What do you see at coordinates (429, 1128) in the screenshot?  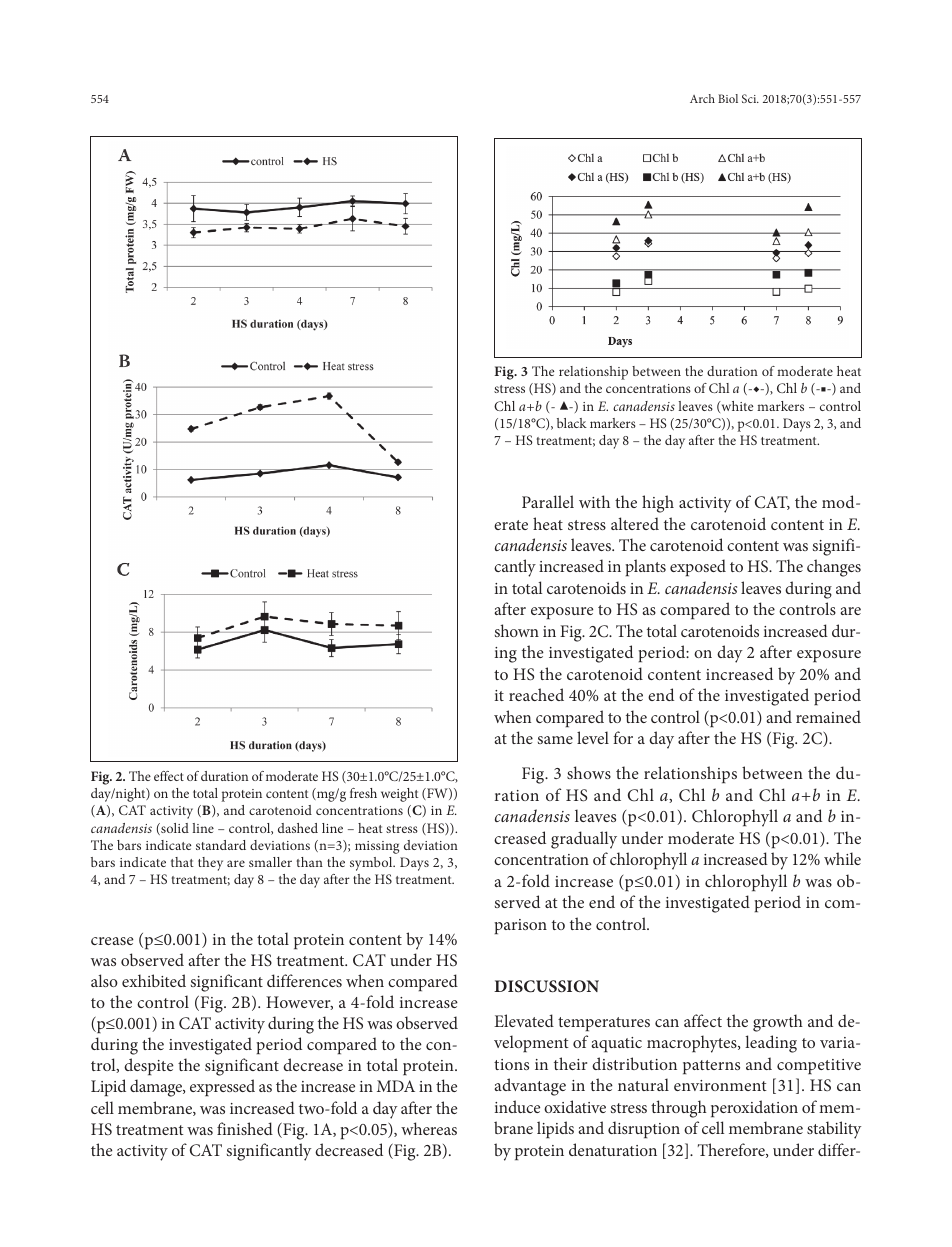 I see `whereas` at bounding box center [429, 1128].
